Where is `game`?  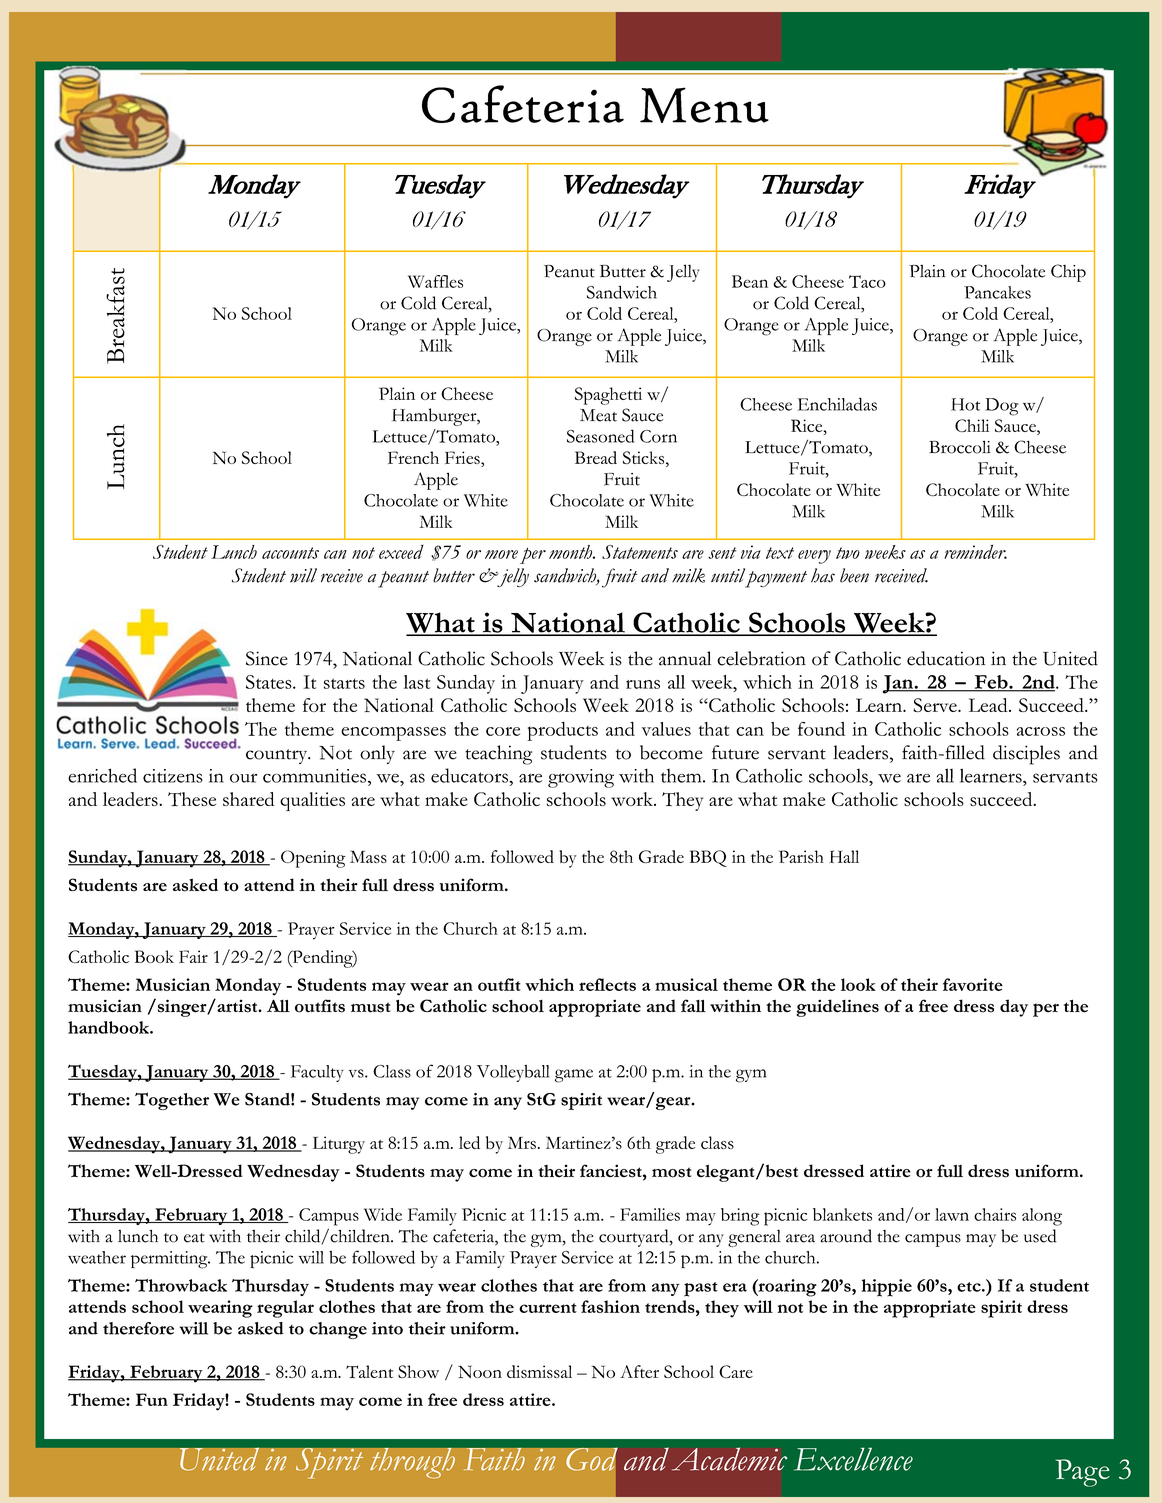 game is located at coordinates (574, 1076).
